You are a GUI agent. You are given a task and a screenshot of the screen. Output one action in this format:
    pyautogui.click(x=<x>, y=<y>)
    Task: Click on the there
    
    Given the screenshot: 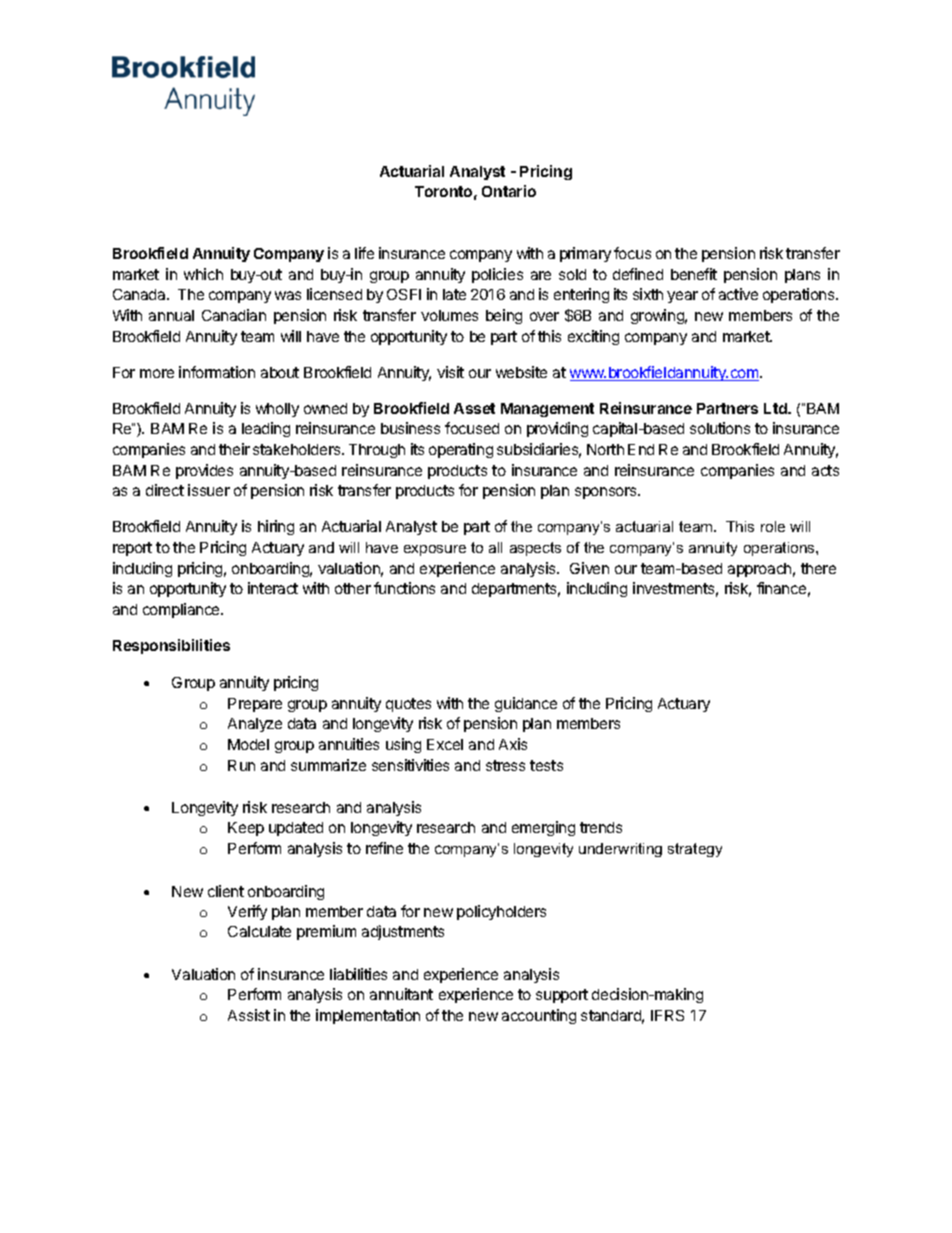 What is the action you would take?
    pyautogui.click(x=818, y=568)
